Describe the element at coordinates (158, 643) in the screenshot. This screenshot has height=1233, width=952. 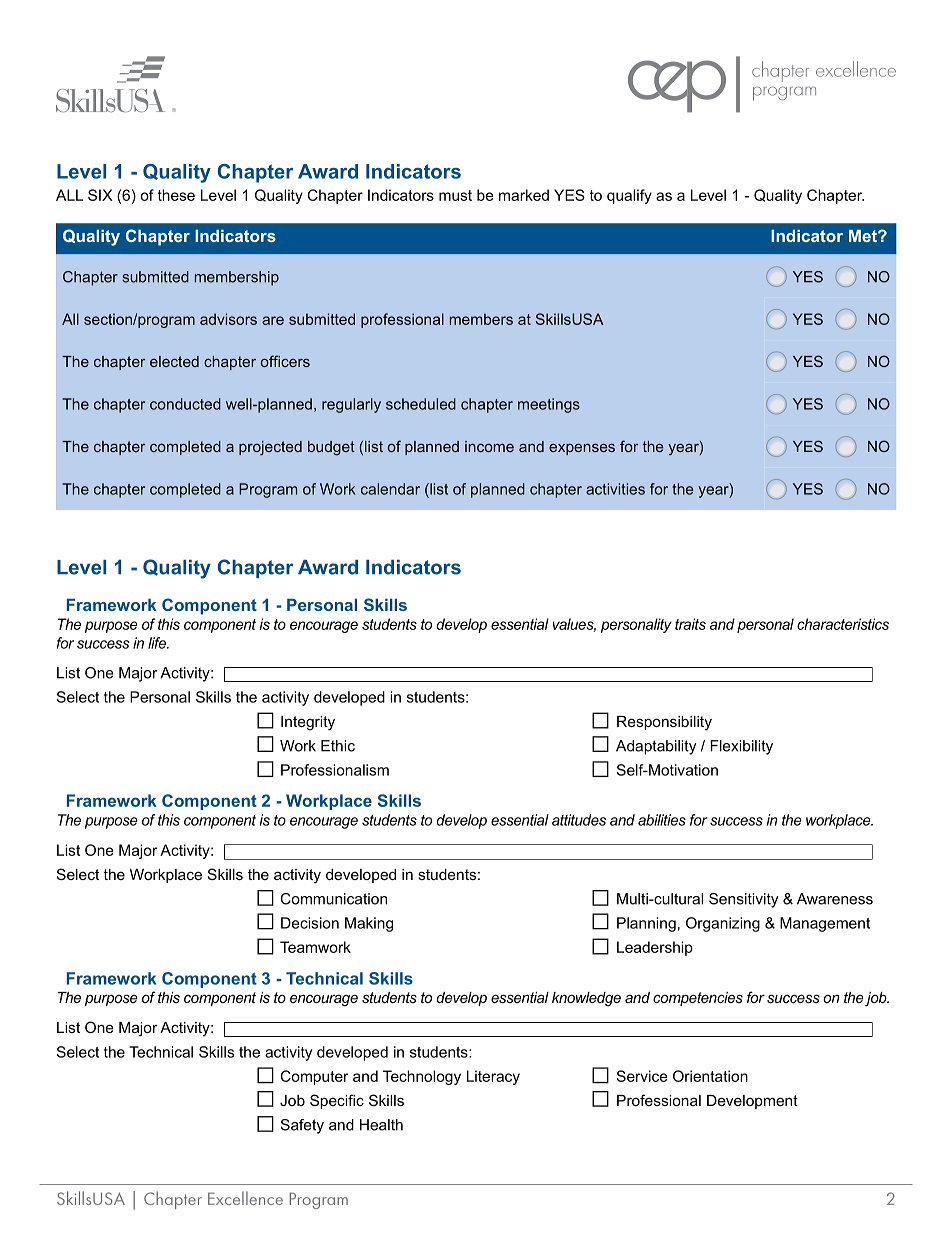
I see `life` at that location.
